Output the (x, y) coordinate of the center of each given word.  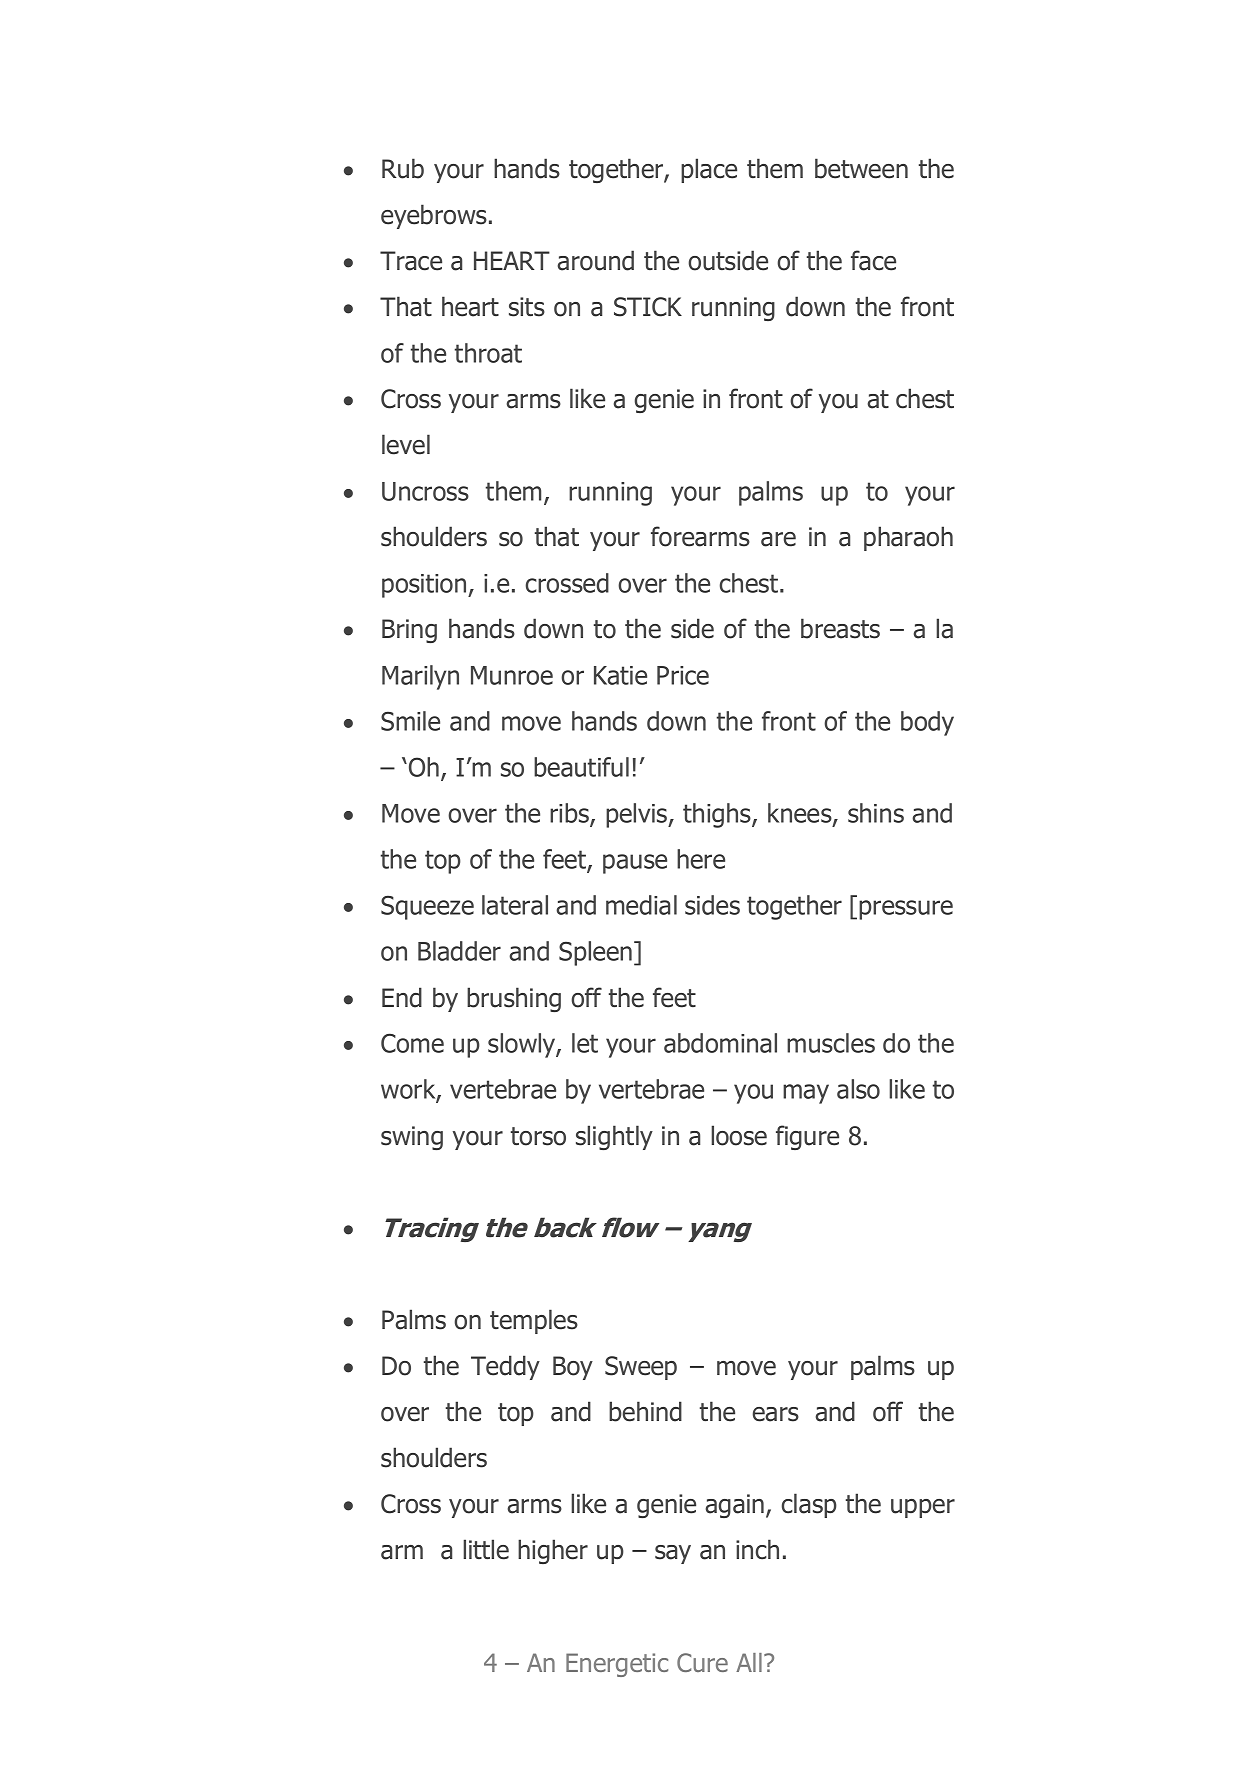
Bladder (459, 951)
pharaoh (908, 538)
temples (534, 1321)
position (425, 586)
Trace (411, 261)
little (486, 1549)
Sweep (641, 1368)
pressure (906, 910)
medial (641, 905)
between (861, 168)
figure (807, 1137)
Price (683, 675)
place (709, 170)
